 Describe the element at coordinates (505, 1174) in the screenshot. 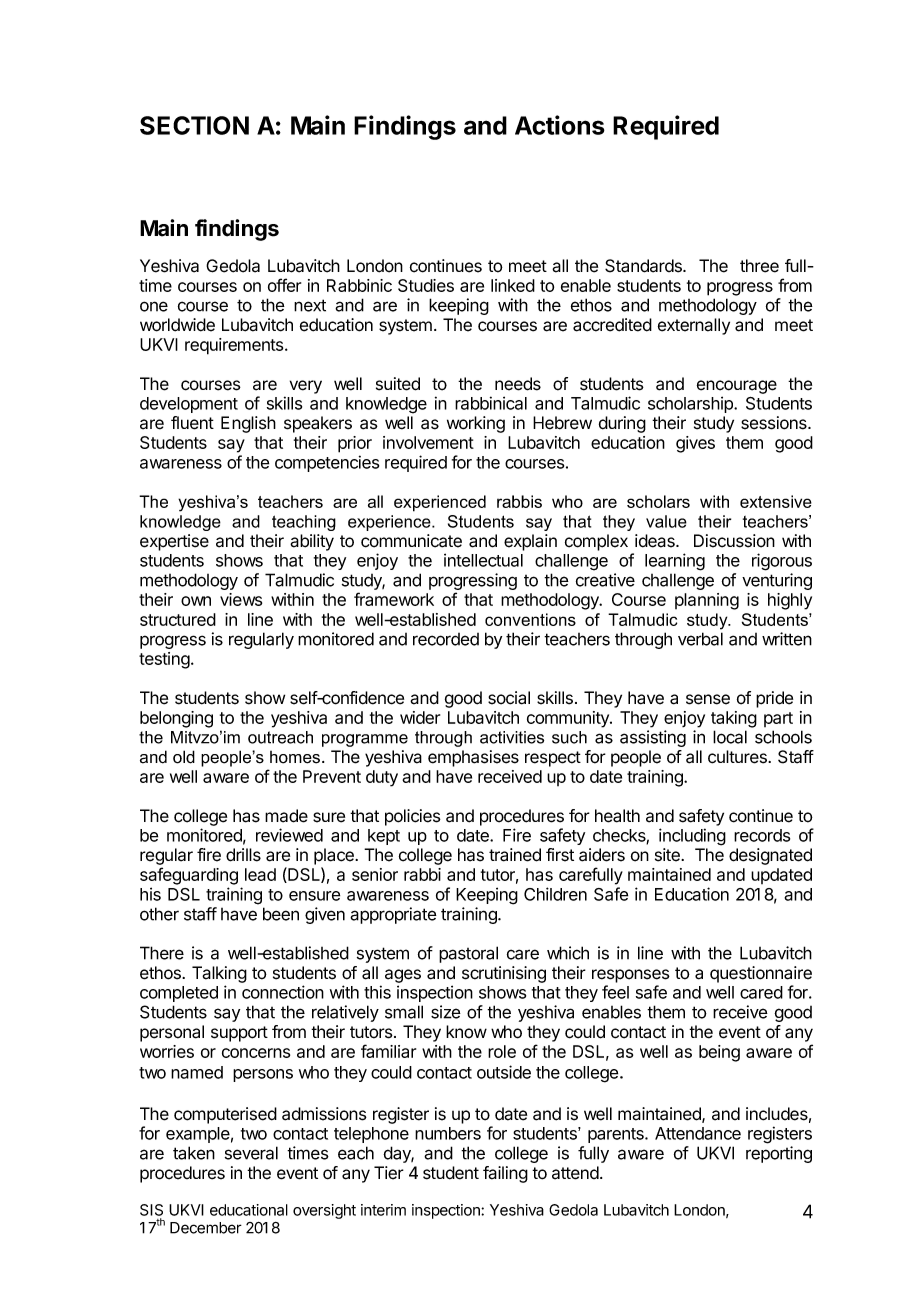

I see `failing` at that location.
